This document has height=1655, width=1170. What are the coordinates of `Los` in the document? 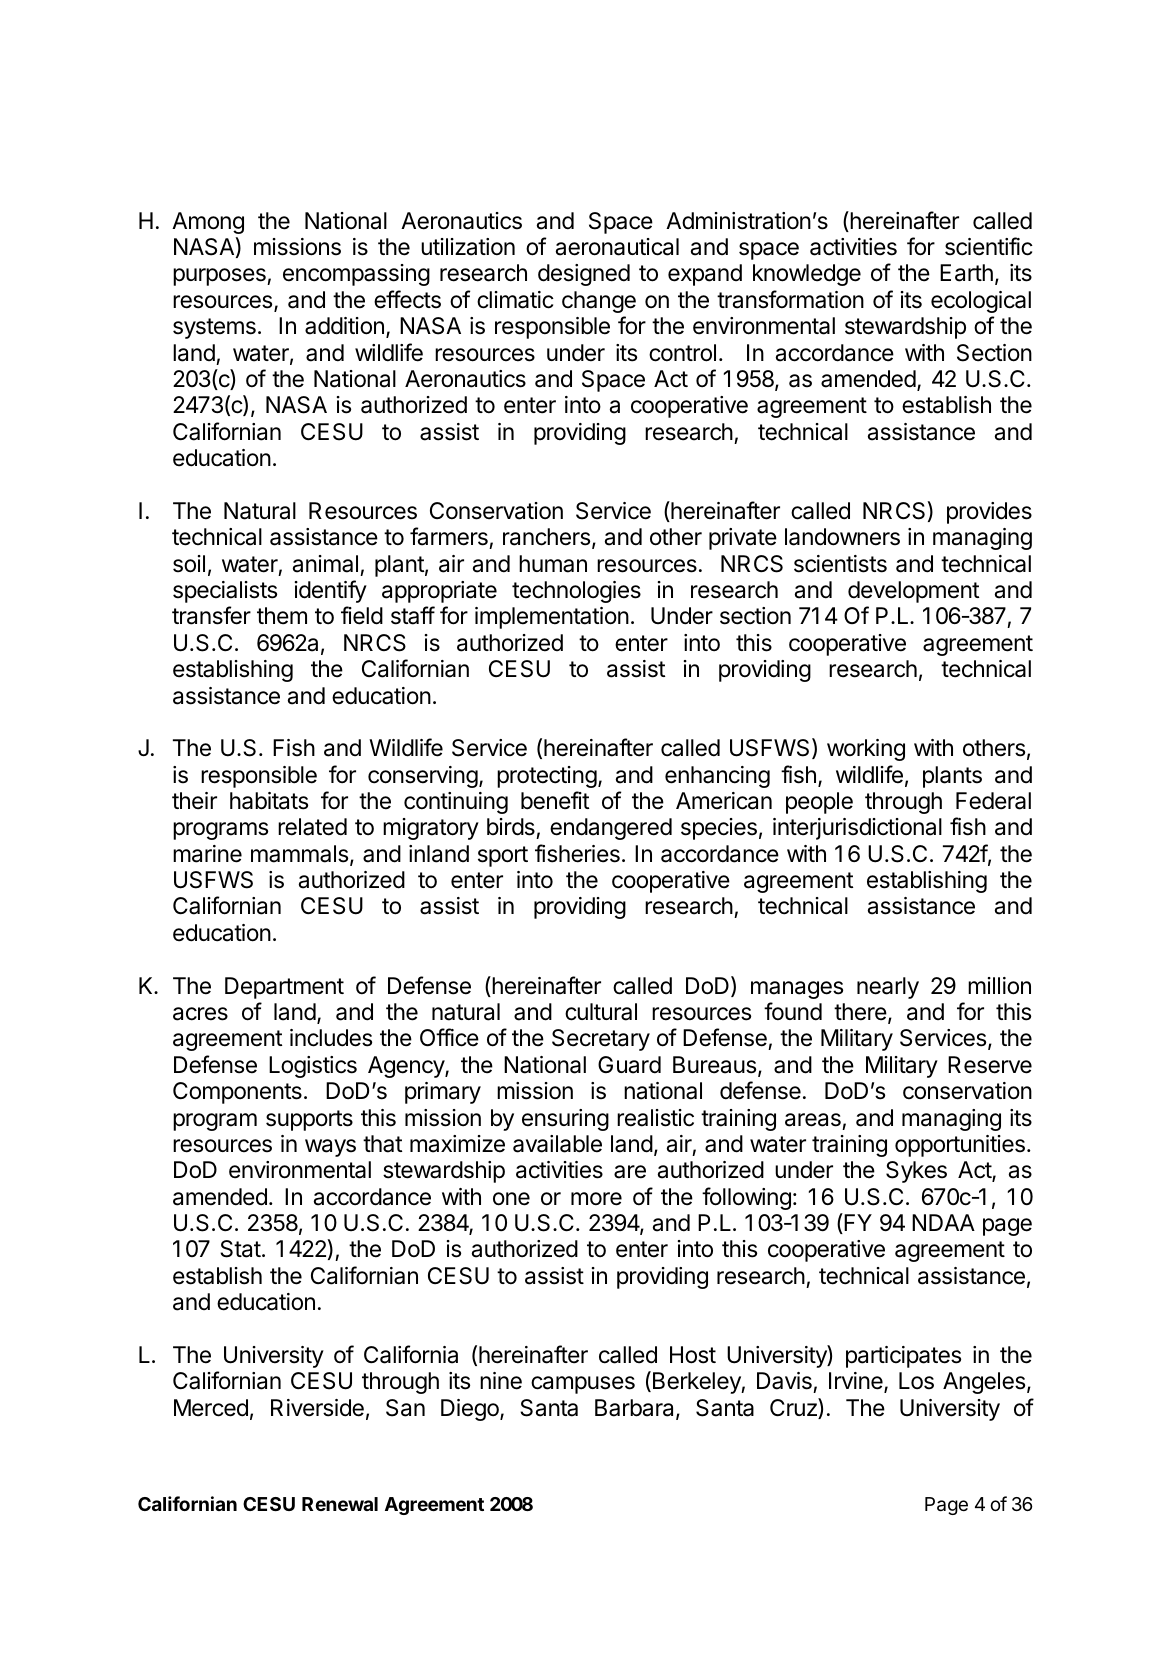 It's located at (916, 1381).
